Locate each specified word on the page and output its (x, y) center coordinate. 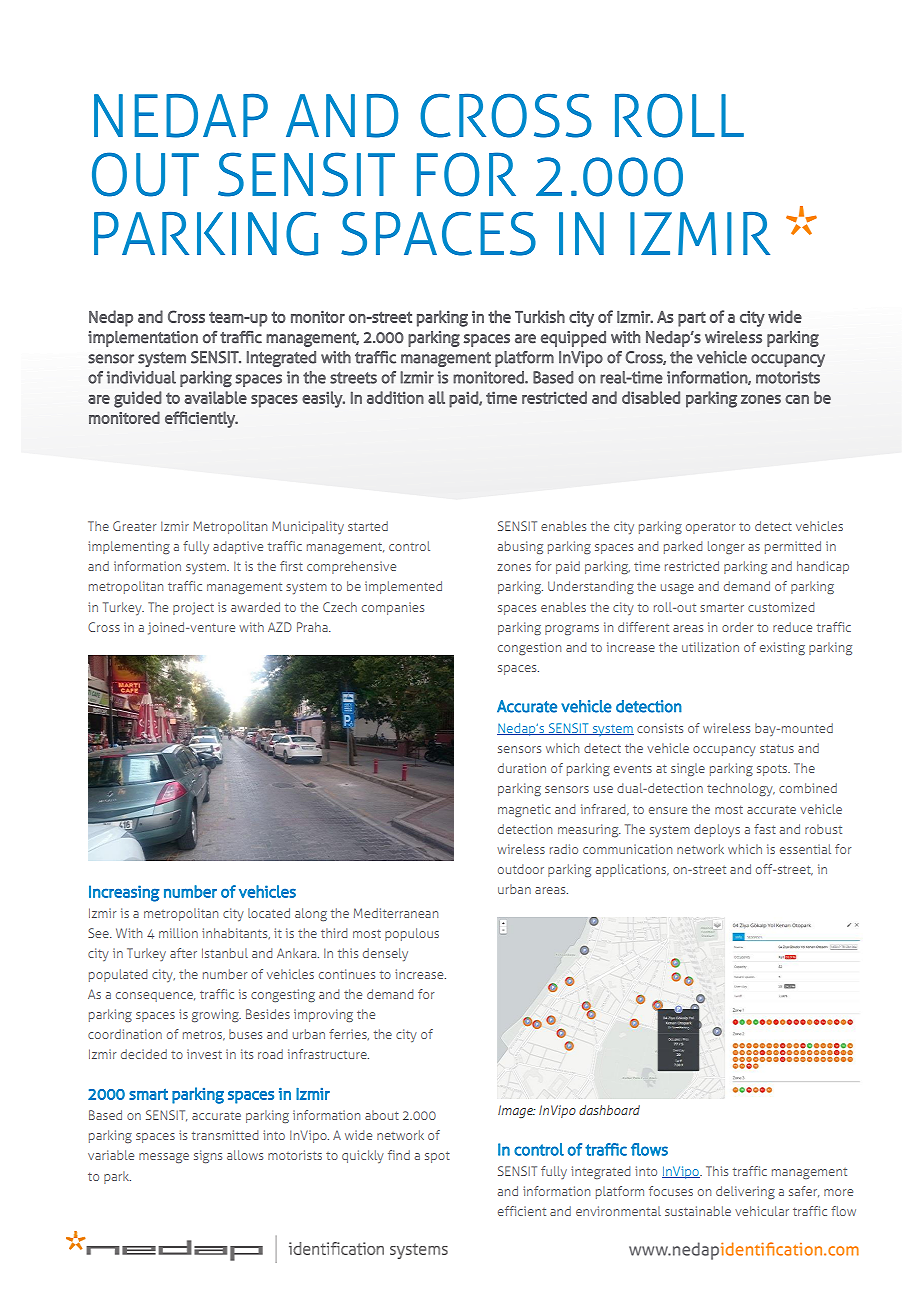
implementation (143, 339)
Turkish (540, 316)
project (193, 608)
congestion (529, 648)
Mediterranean (396, 913)
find (399, 1155)
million (178, 933)
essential (805, 849)
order (737, 627)
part (692, 319)
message (164, 1158)
